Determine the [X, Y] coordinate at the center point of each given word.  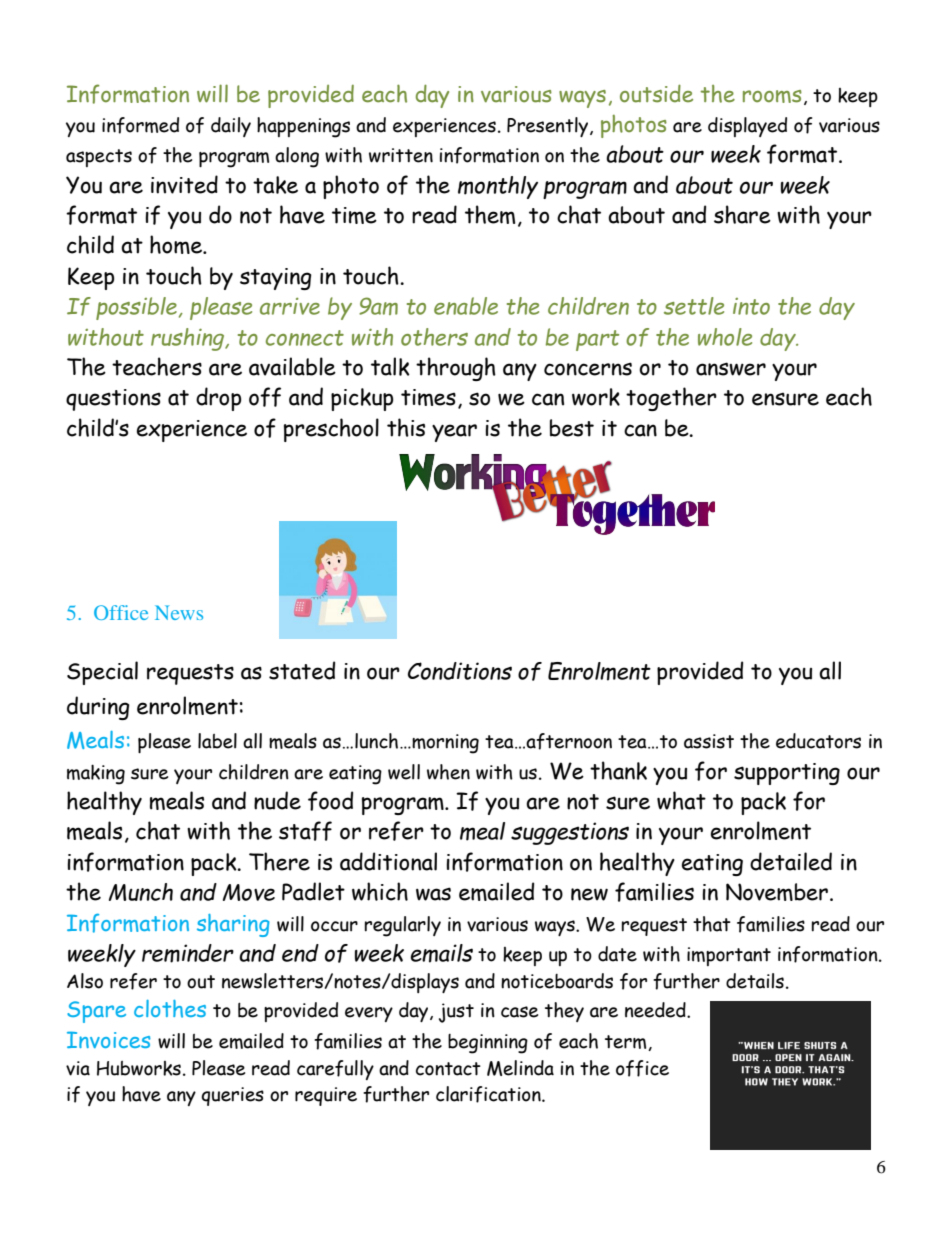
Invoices [108, 1039]
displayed [747, 127]
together [671, 399]
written [401, 155]
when [448, 772]
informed [140, 125]
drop [218, 399]
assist [709, 741]
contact [448, 1069]
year [454, 433]
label [217, 741]
